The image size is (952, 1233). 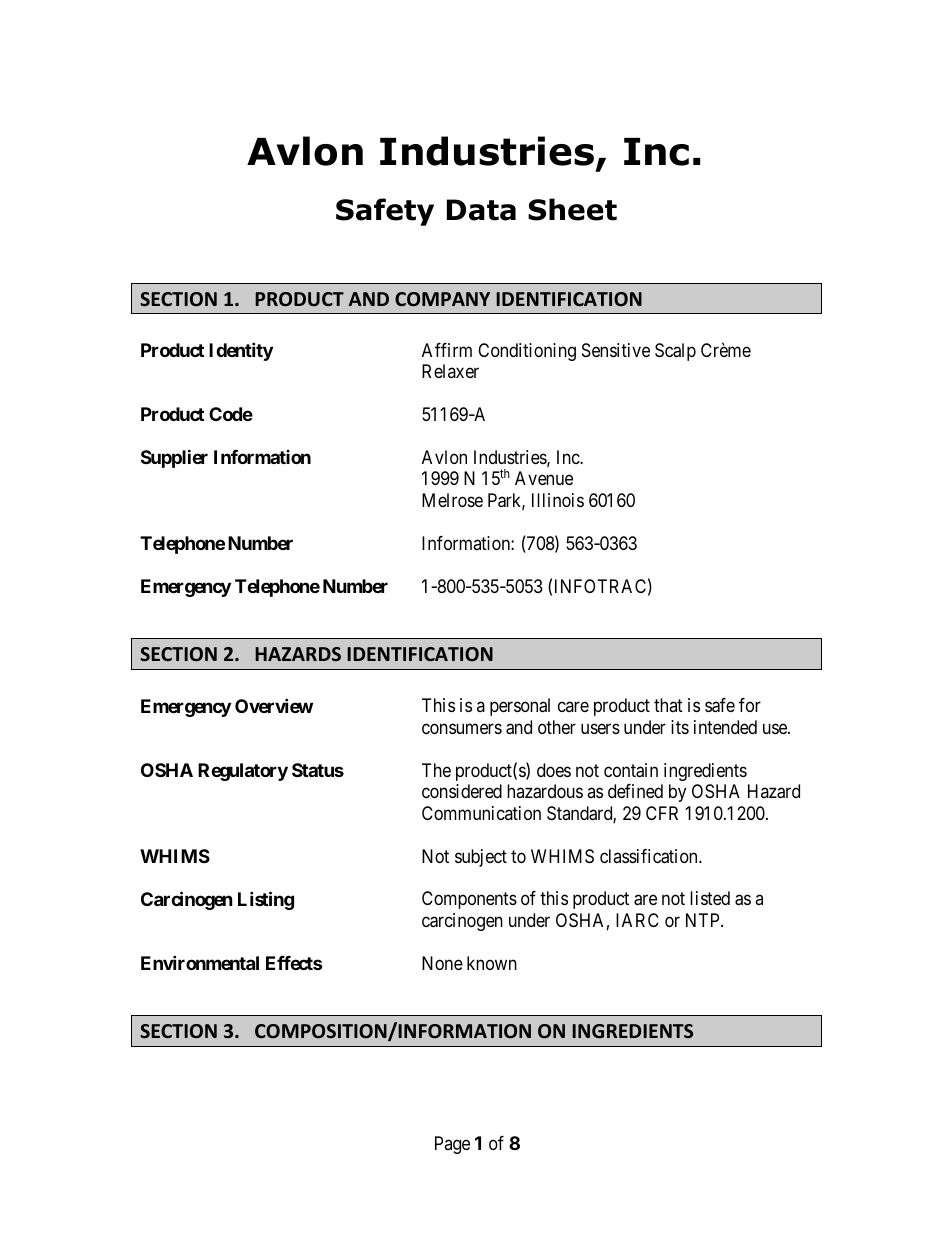 I want to click on Identity, so click(x=241, y=351).
